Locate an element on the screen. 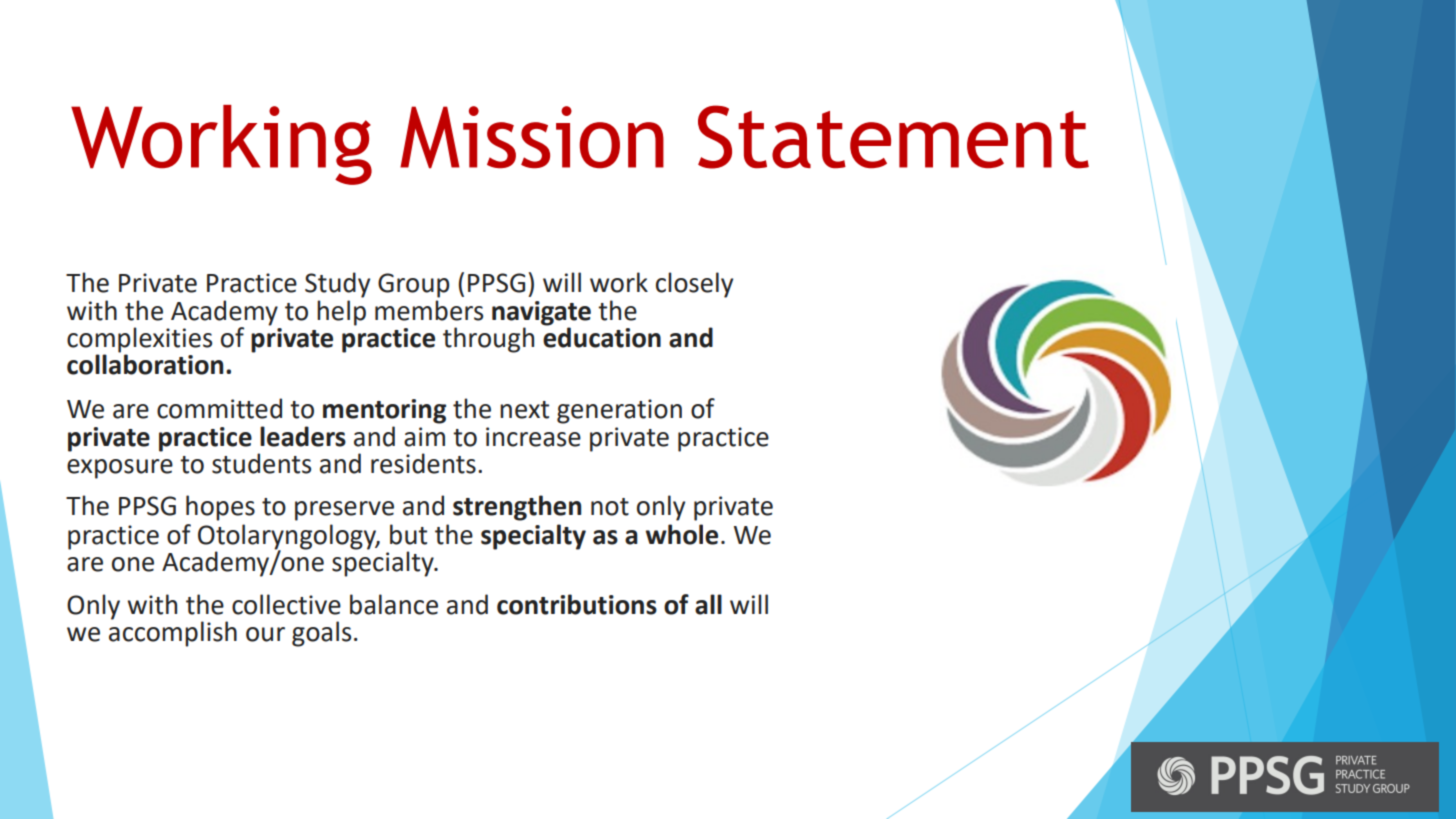  Mission is located at coordinates (532, 137).
